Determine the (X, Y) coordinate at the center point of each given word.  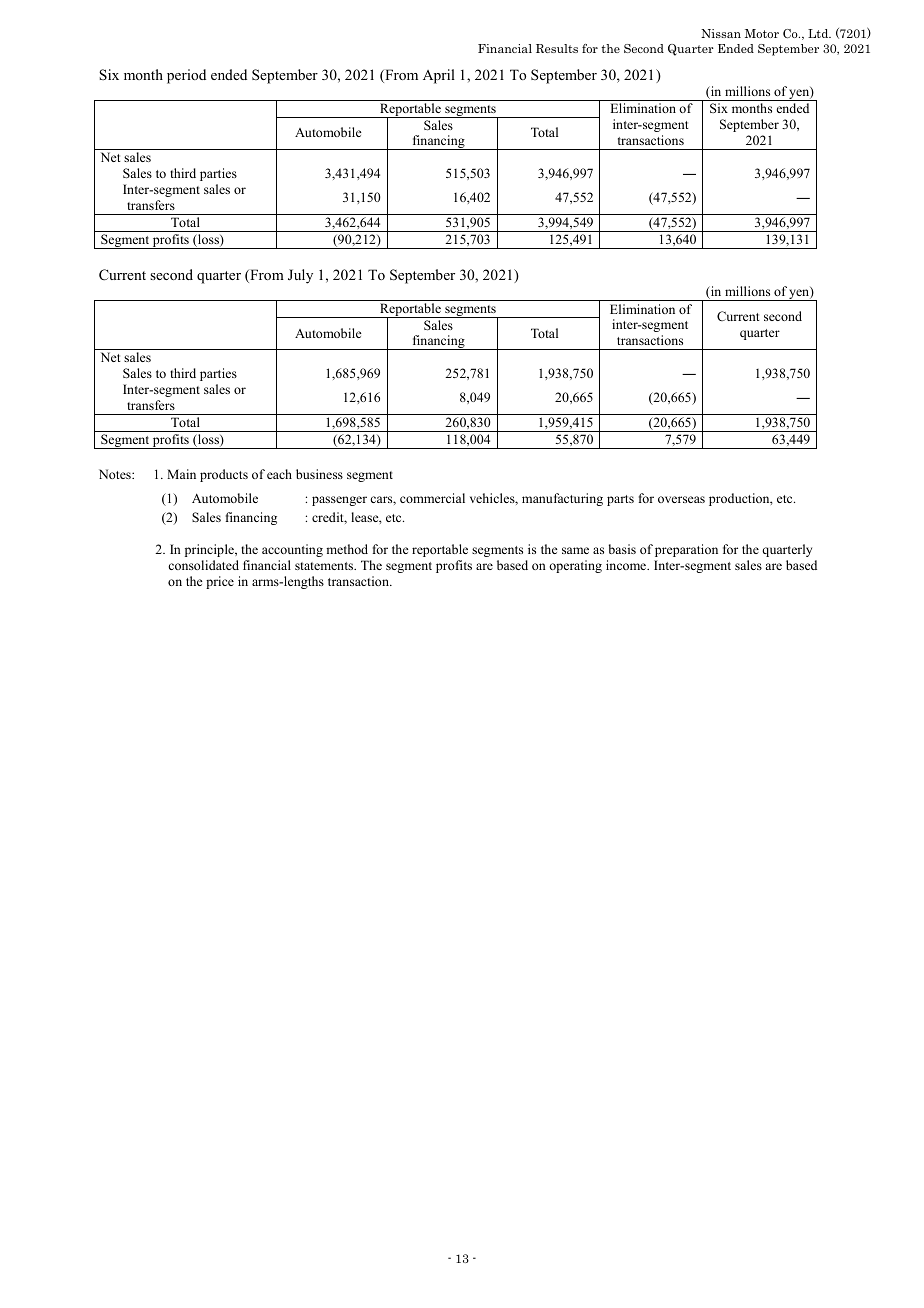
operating (575, 566)
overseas (681, 499)
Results (557, 48)
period (186, 76)
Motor (762, 33)
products (224, 475)
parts (620, 500)
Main (181, 474)
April (439, 76)
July (300, 276)
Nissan (721, 33)
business (319, 474)
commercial (432, 498)
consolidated (203, 565)
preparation (686, 550)
